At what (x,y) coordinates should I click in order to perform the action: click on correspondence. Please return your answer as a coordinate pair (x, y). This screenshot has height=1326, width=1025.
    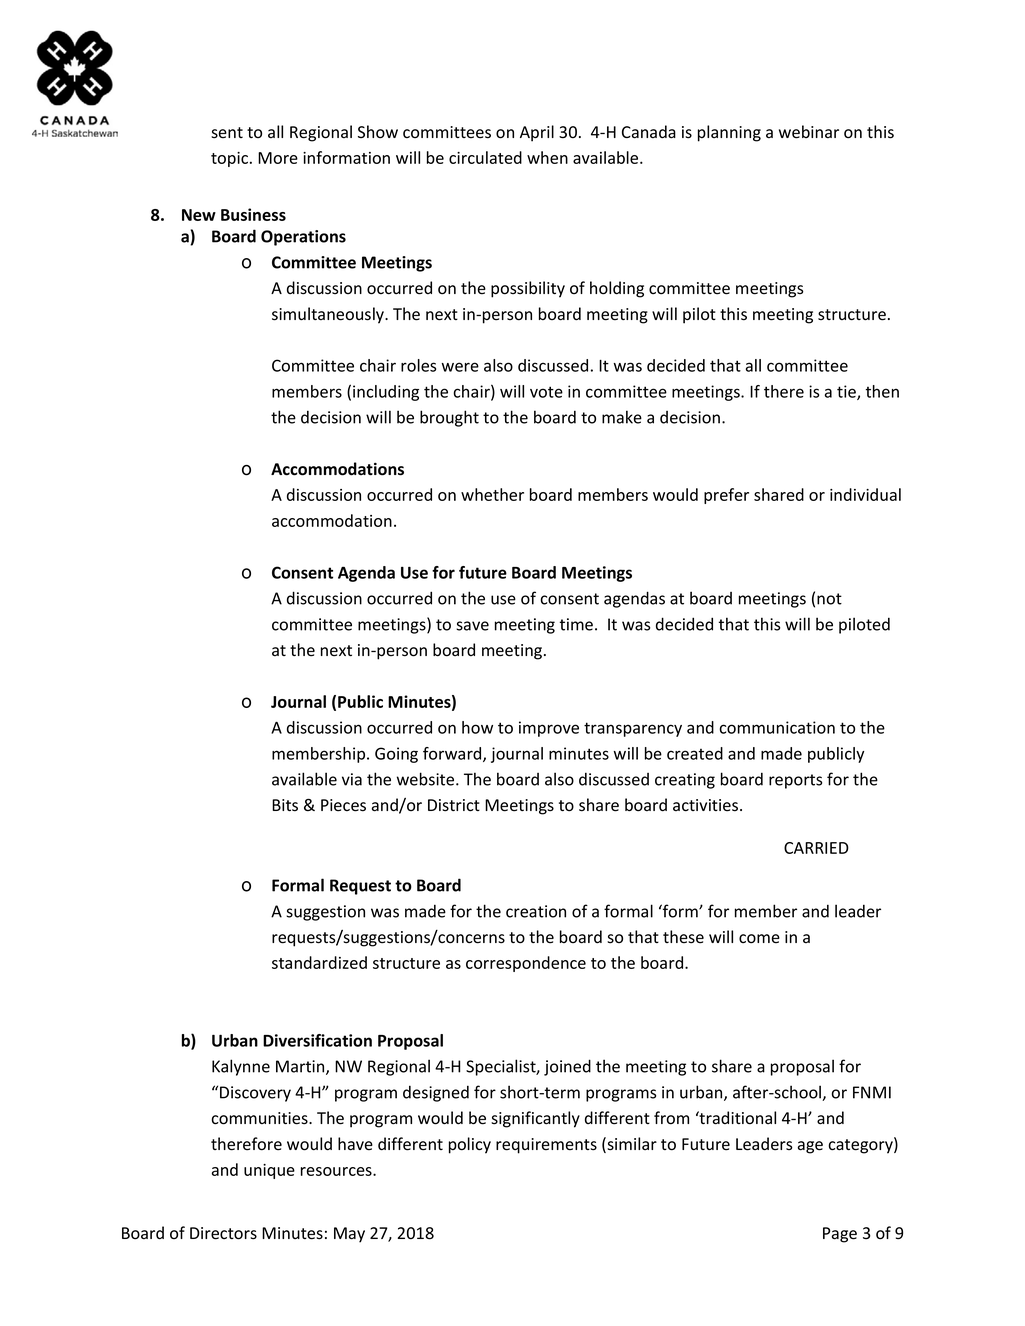
    Looking at the image, I should click on (526, 964).
